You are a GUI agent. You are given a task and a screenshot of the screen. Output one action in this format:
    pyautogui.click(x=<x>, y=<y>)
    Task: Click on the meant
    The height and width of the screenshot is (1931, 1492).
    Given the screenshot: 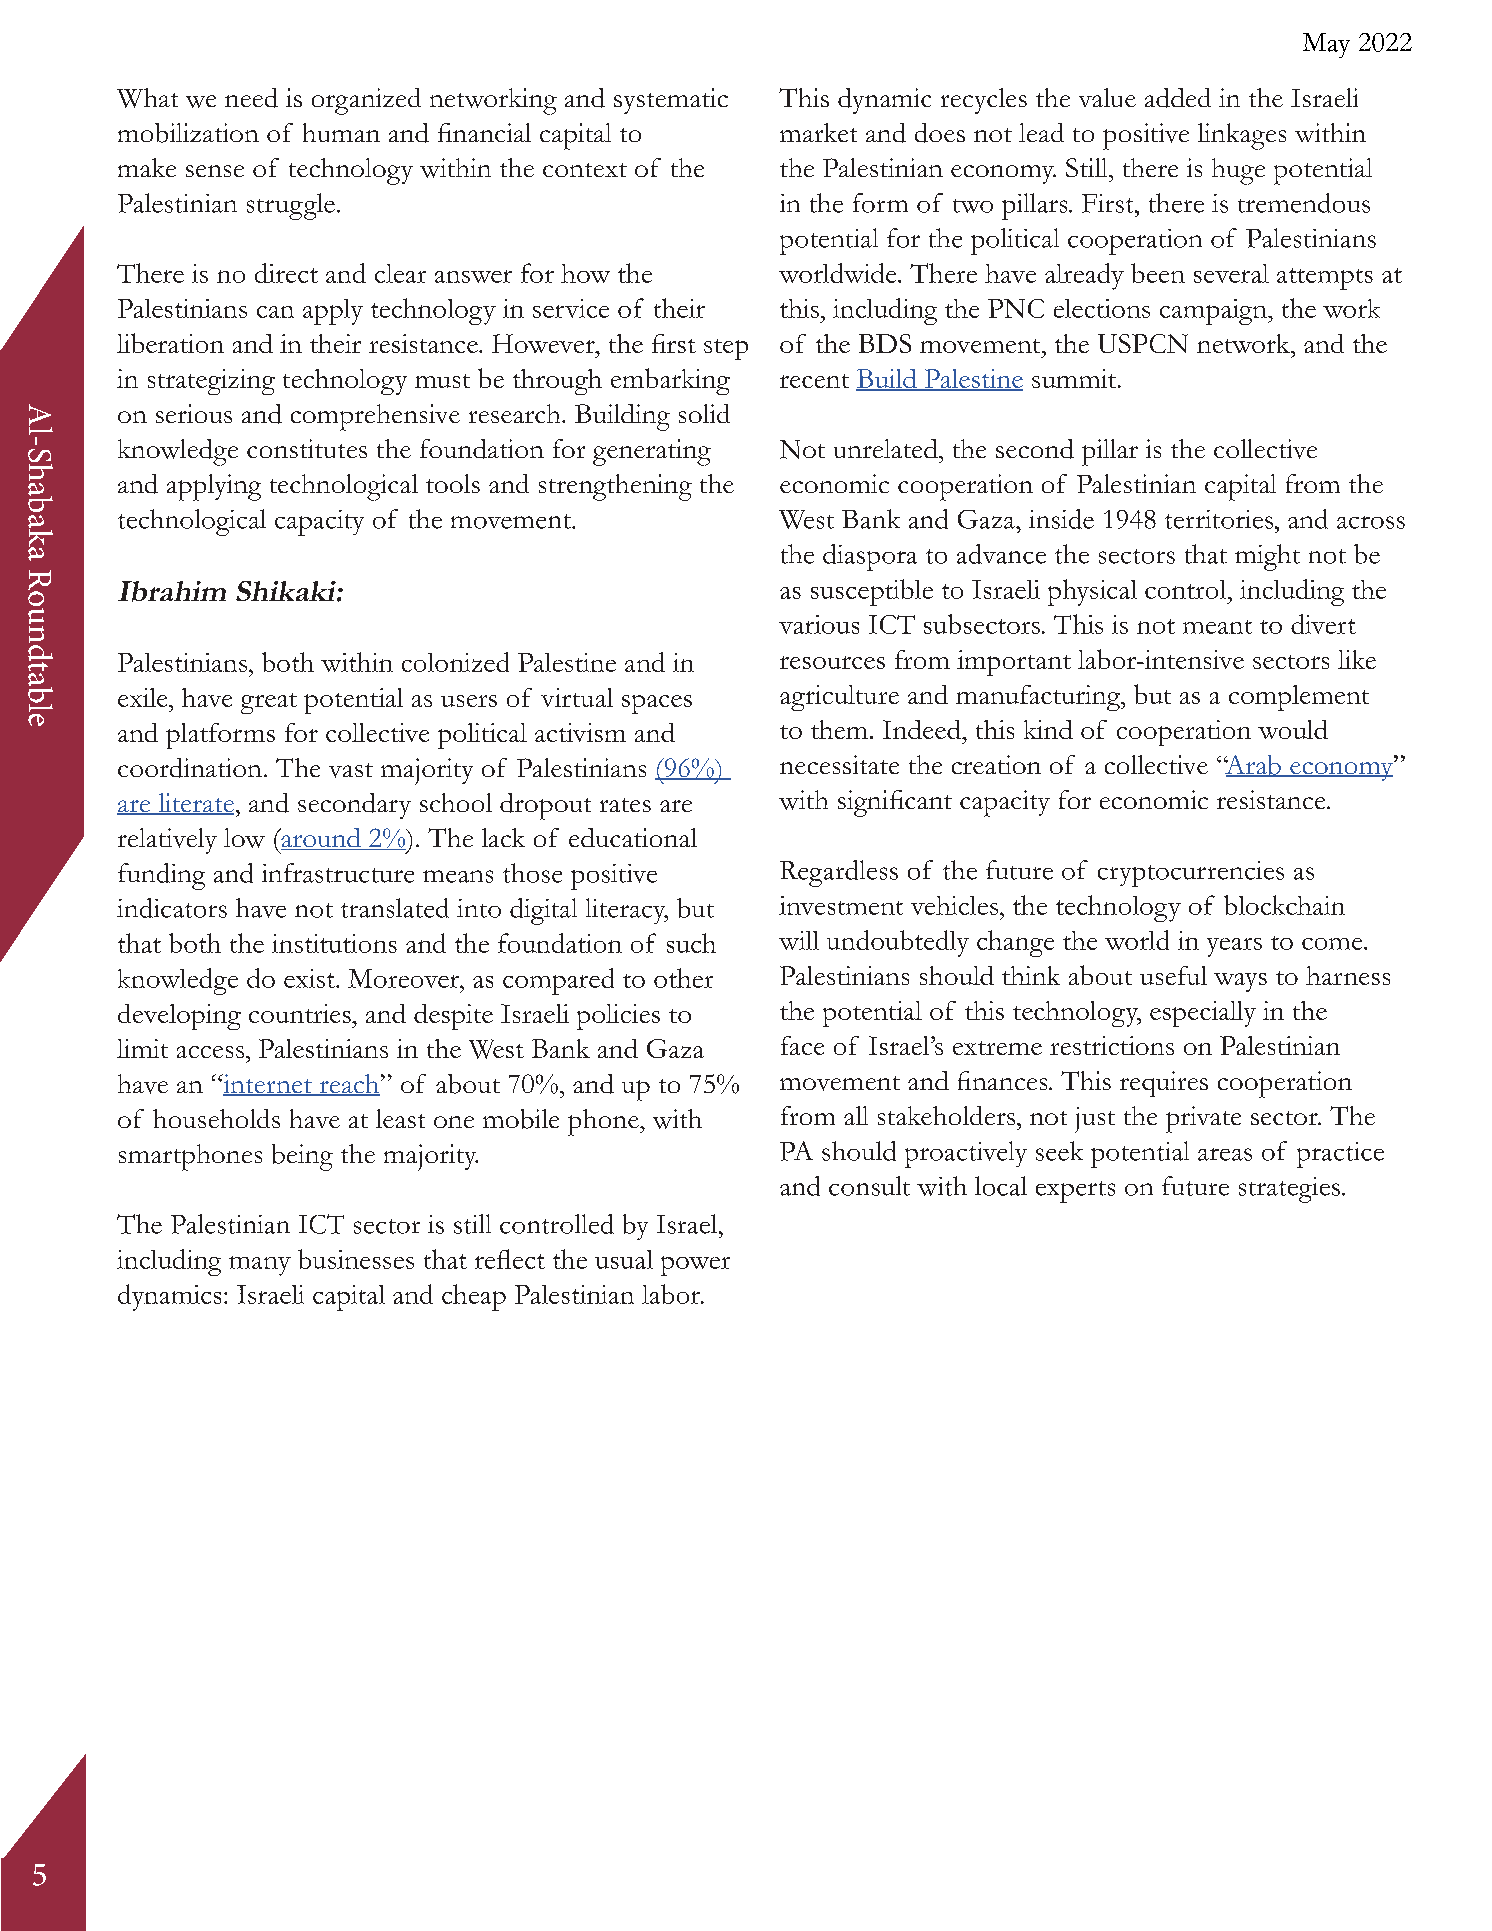 What is the action you would take?
    pyautogui.click(x=1217, y=627)
